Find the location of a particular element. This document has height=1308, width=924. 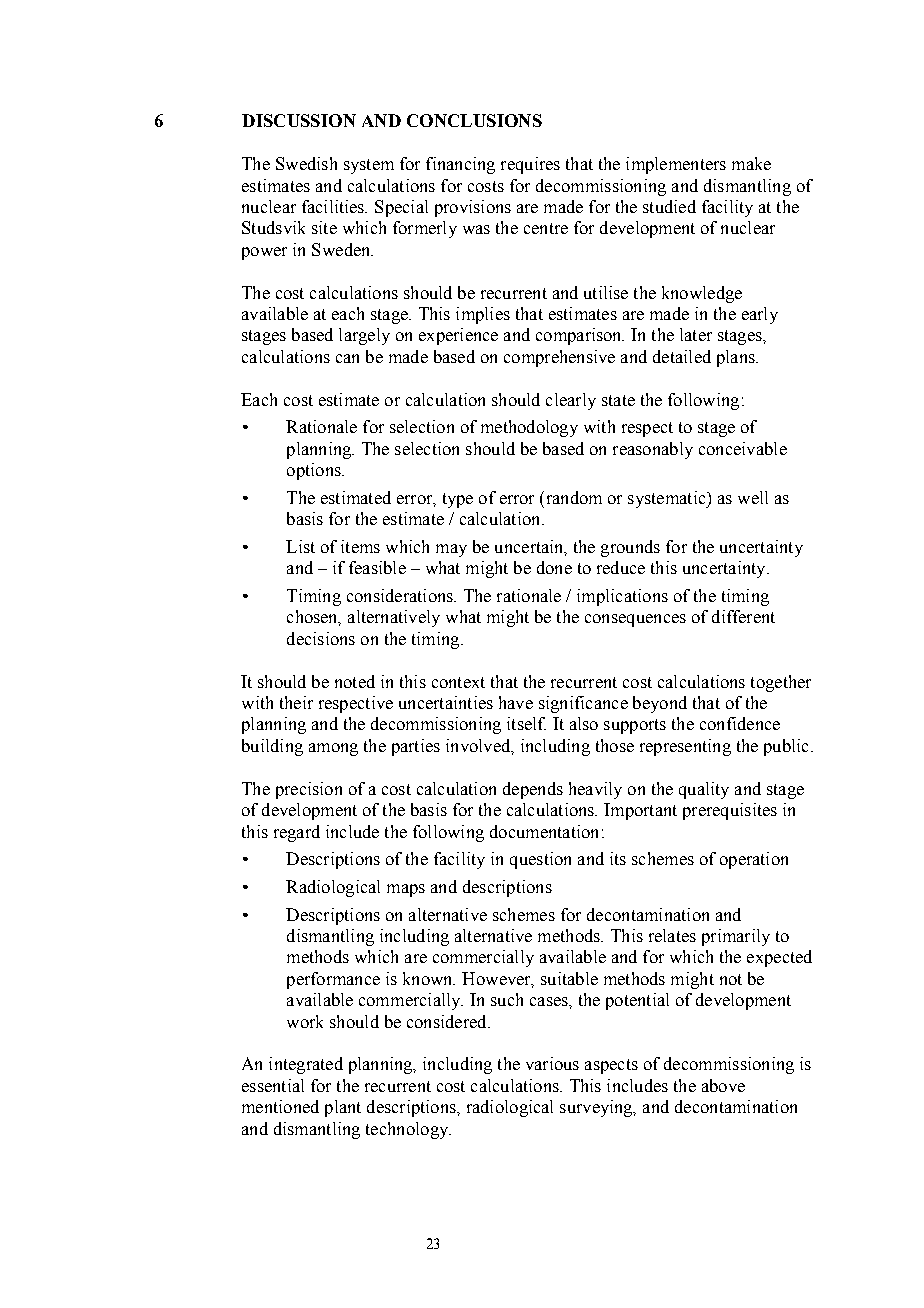

requires is located at coordinates (530, 165).
